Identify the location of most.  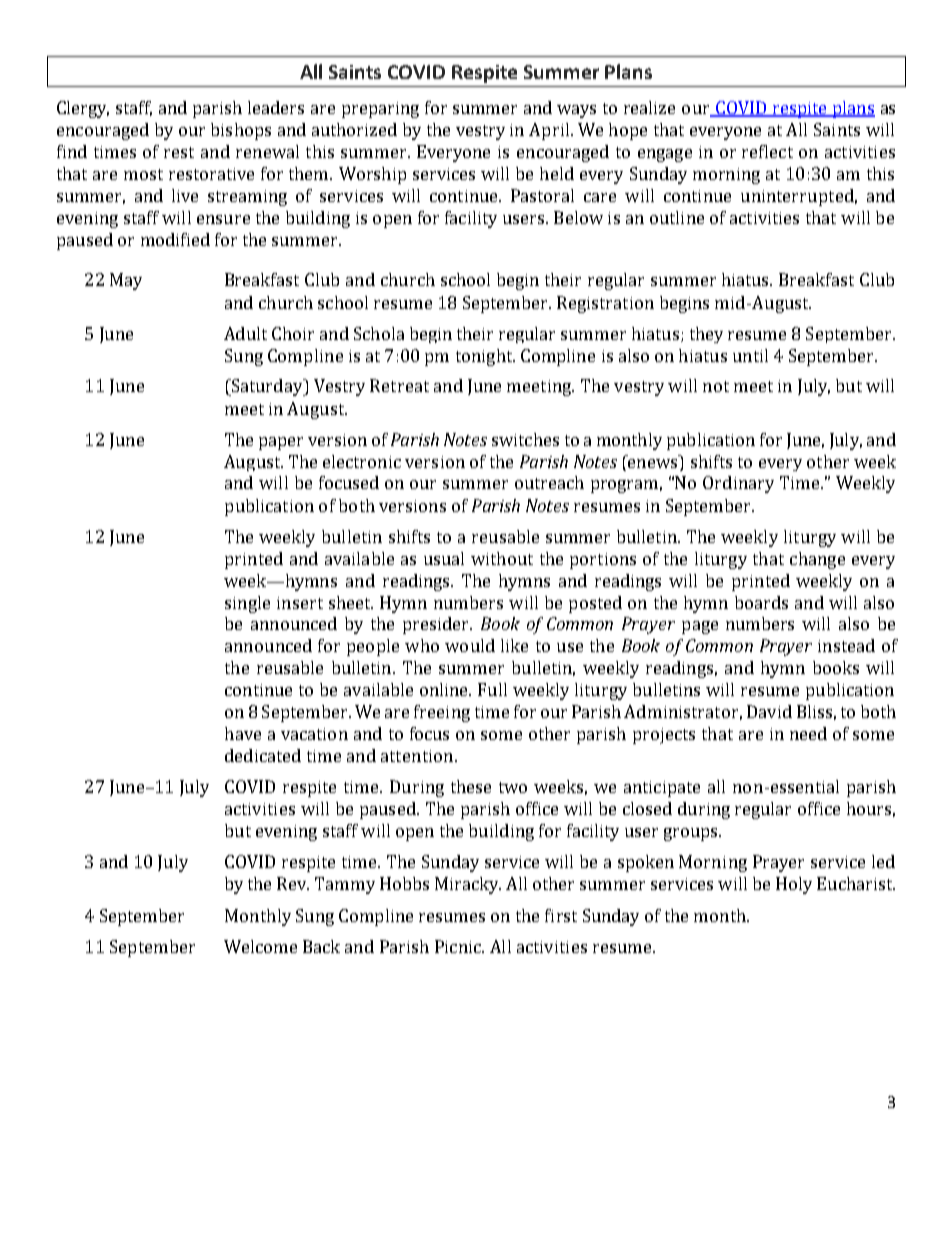
(143, 174).
